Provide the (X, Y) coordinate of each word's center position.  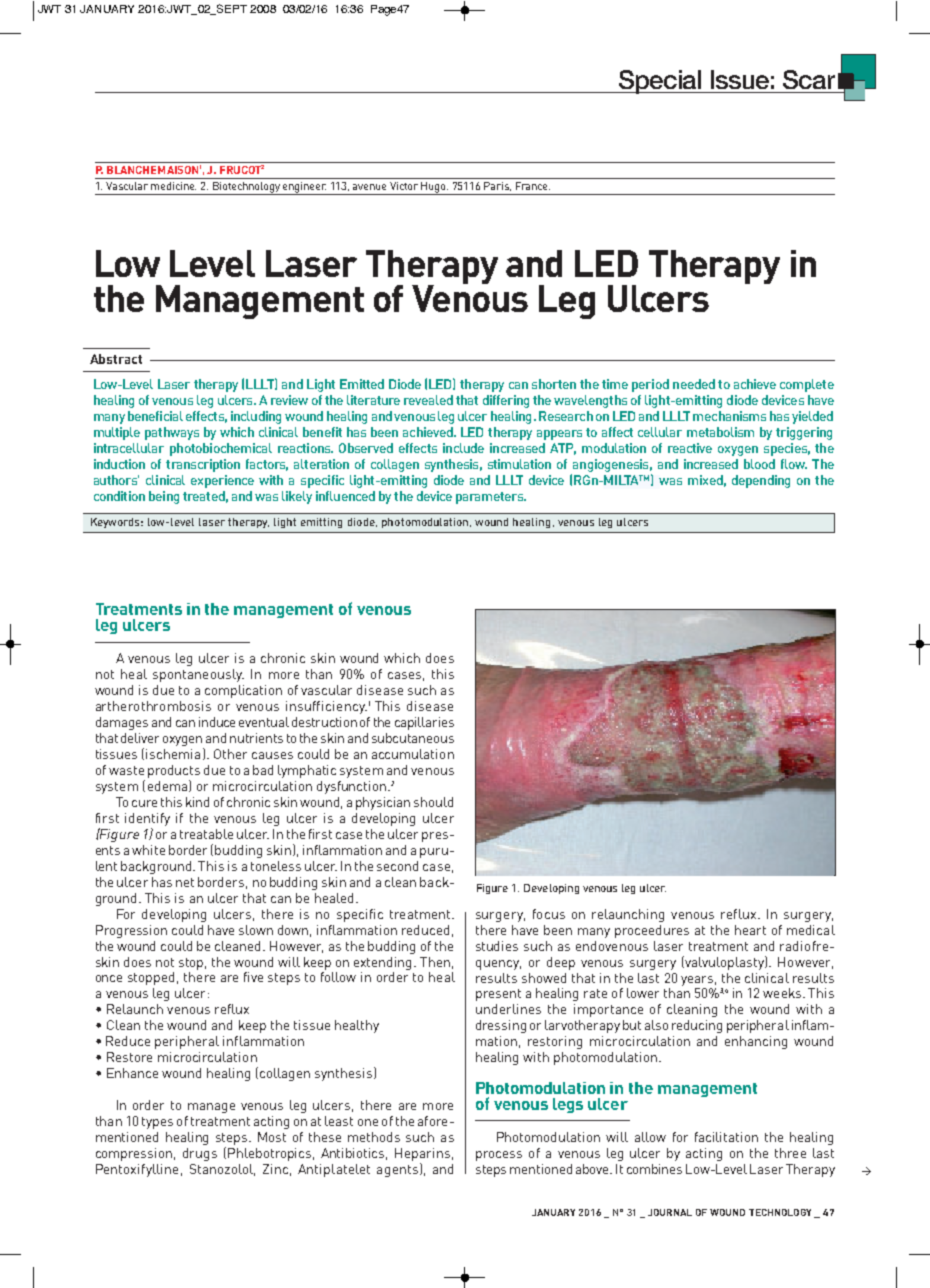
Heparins (422, 1156)
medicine (173, 186)
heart (750, 930)
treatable (206, 834)
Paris (497, 186)
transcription (203, 465)
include (463, 448)
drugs (200, 1154)
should (433, 802)
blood (759, 464)
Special (660, 82)
